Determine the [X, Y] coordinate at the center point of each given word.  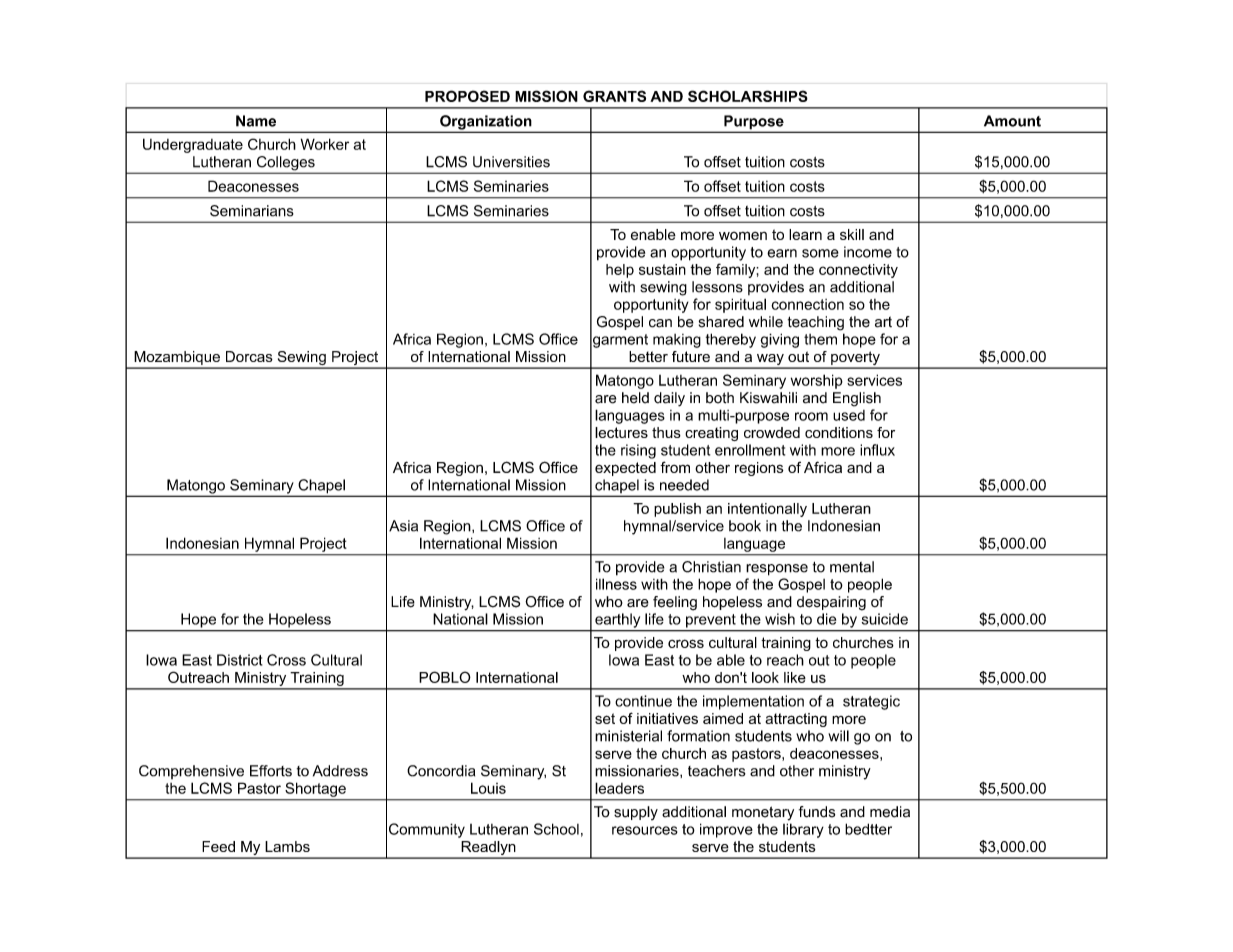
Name [256, 121]
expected [625, 469]
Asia [403, 526]
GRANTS [614, 96]
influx [877, 450]
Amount [1012, 121]
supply [636, 813]
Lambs [287, 846]
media [890, 812]
